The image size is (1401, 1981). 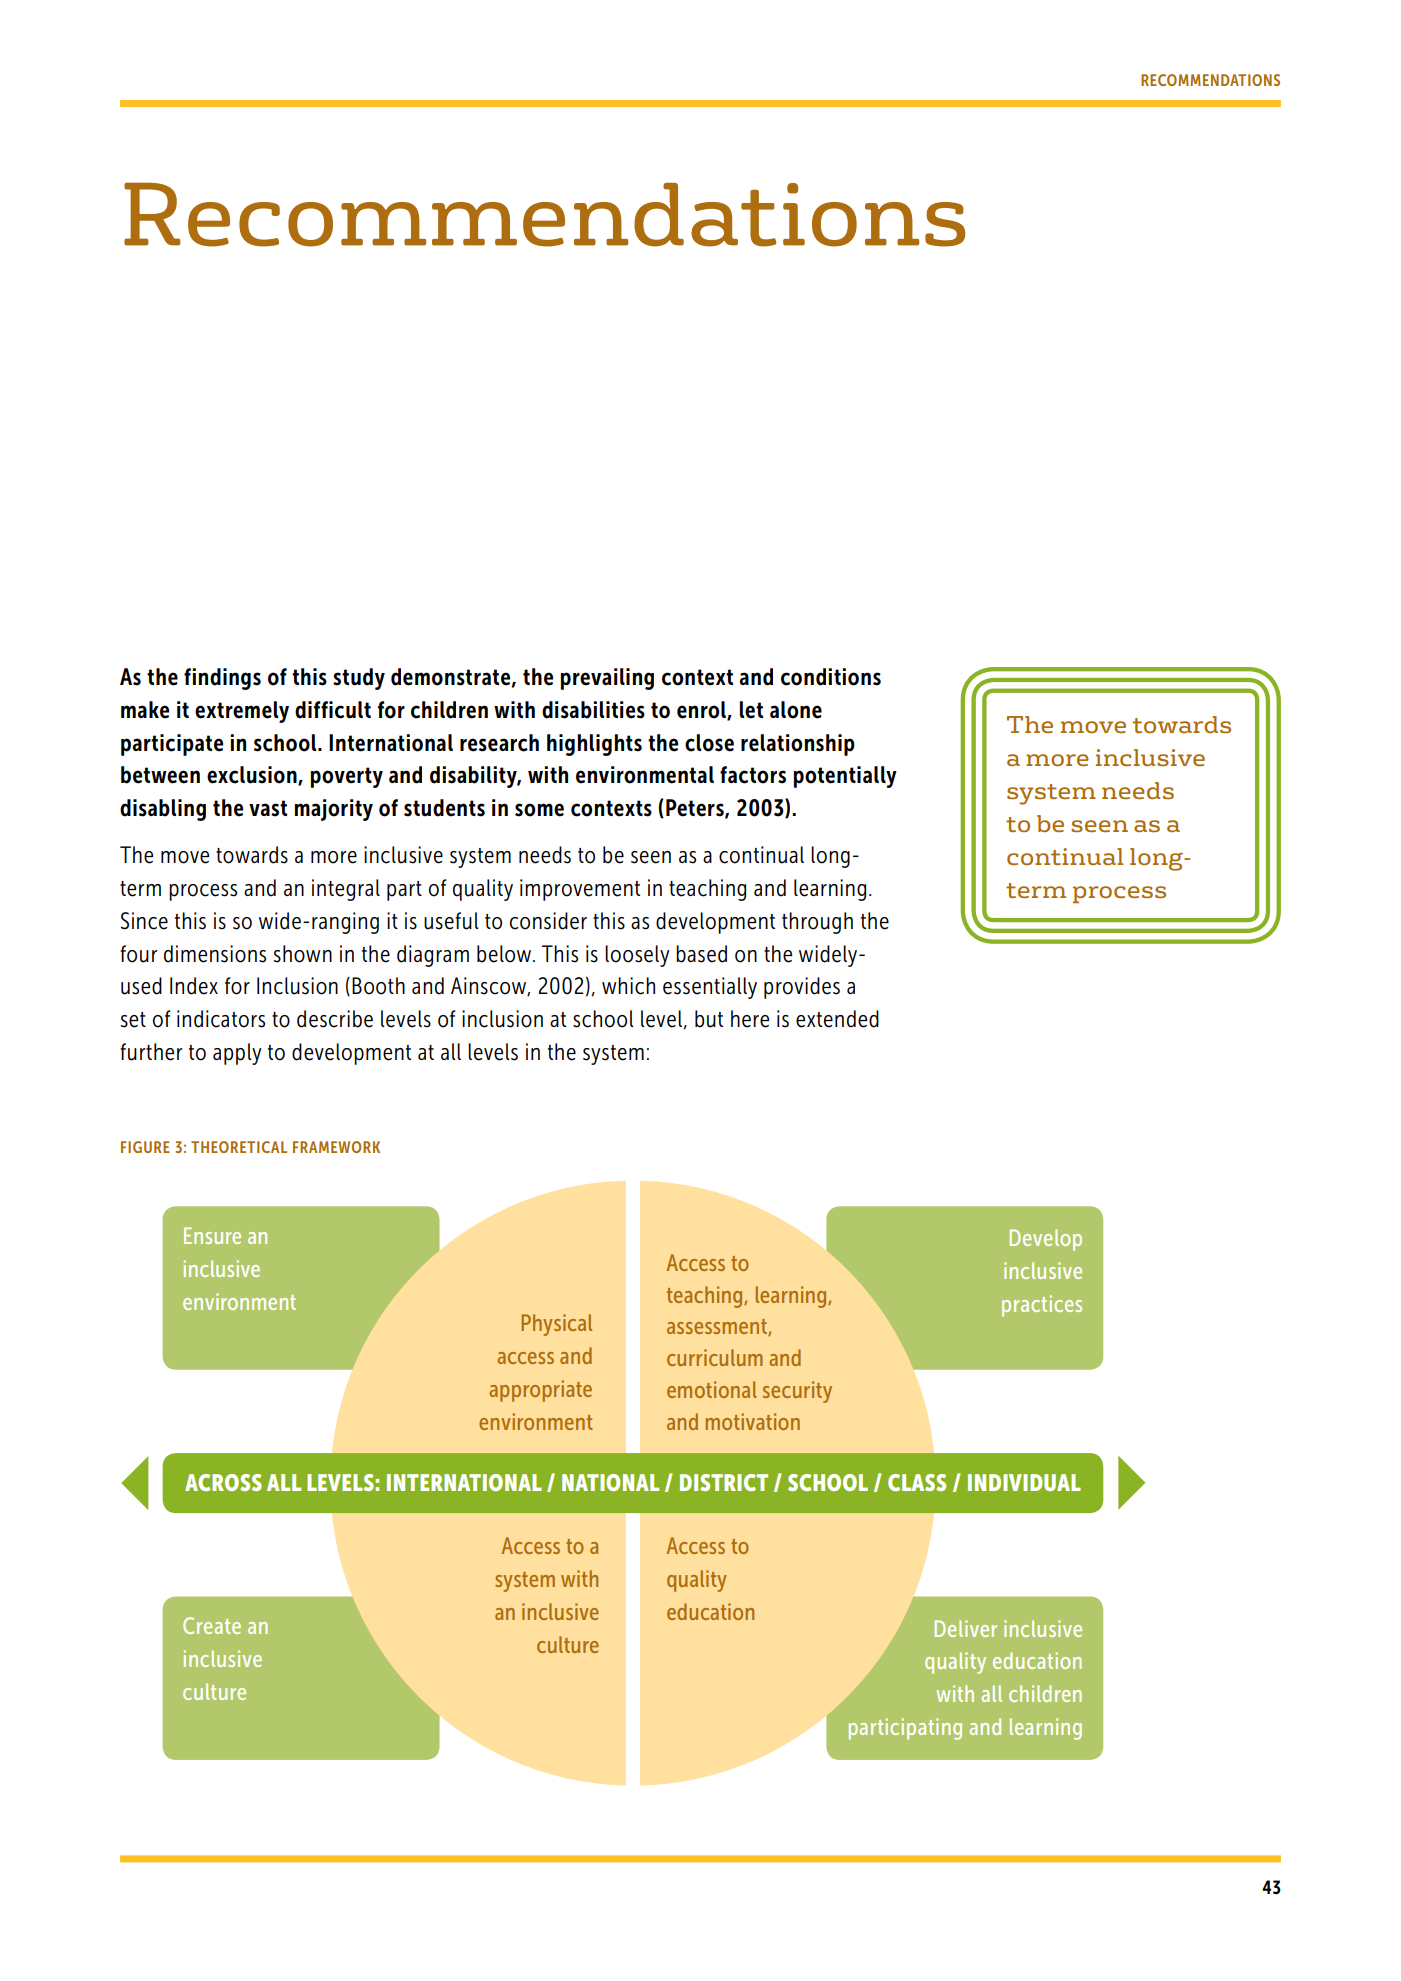 I want to click on dimensions, so click(x=215, y=954).
